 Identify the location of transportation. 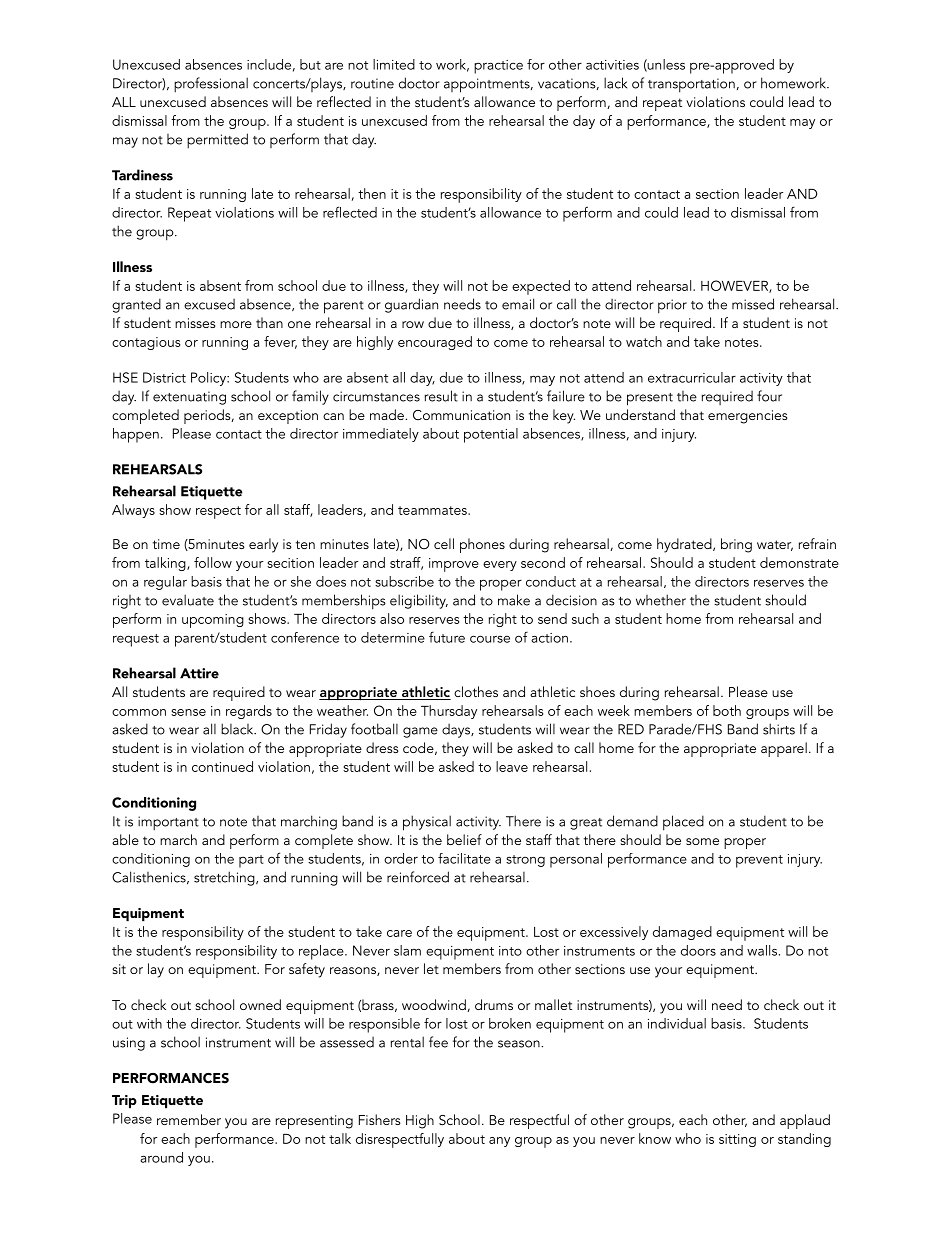
(691, 85).
